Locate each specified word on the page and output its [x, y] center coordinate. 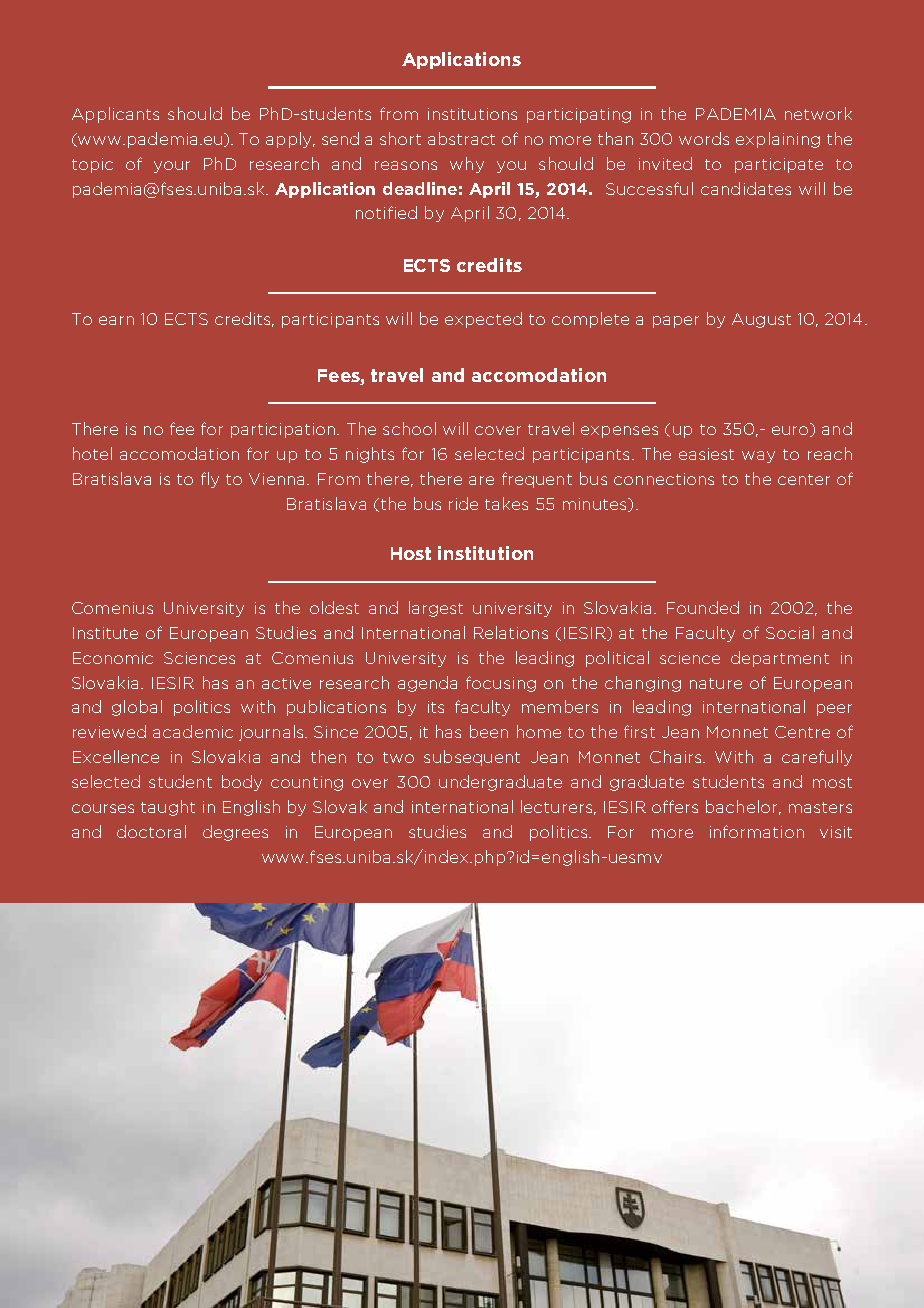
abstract [461, 138]
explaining [778, 140]
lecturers [556, 806]
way [758, 457]
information [757, 831]
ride [463, 503]
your [172, 167]
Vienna [276, 479]
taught [168, 808]
